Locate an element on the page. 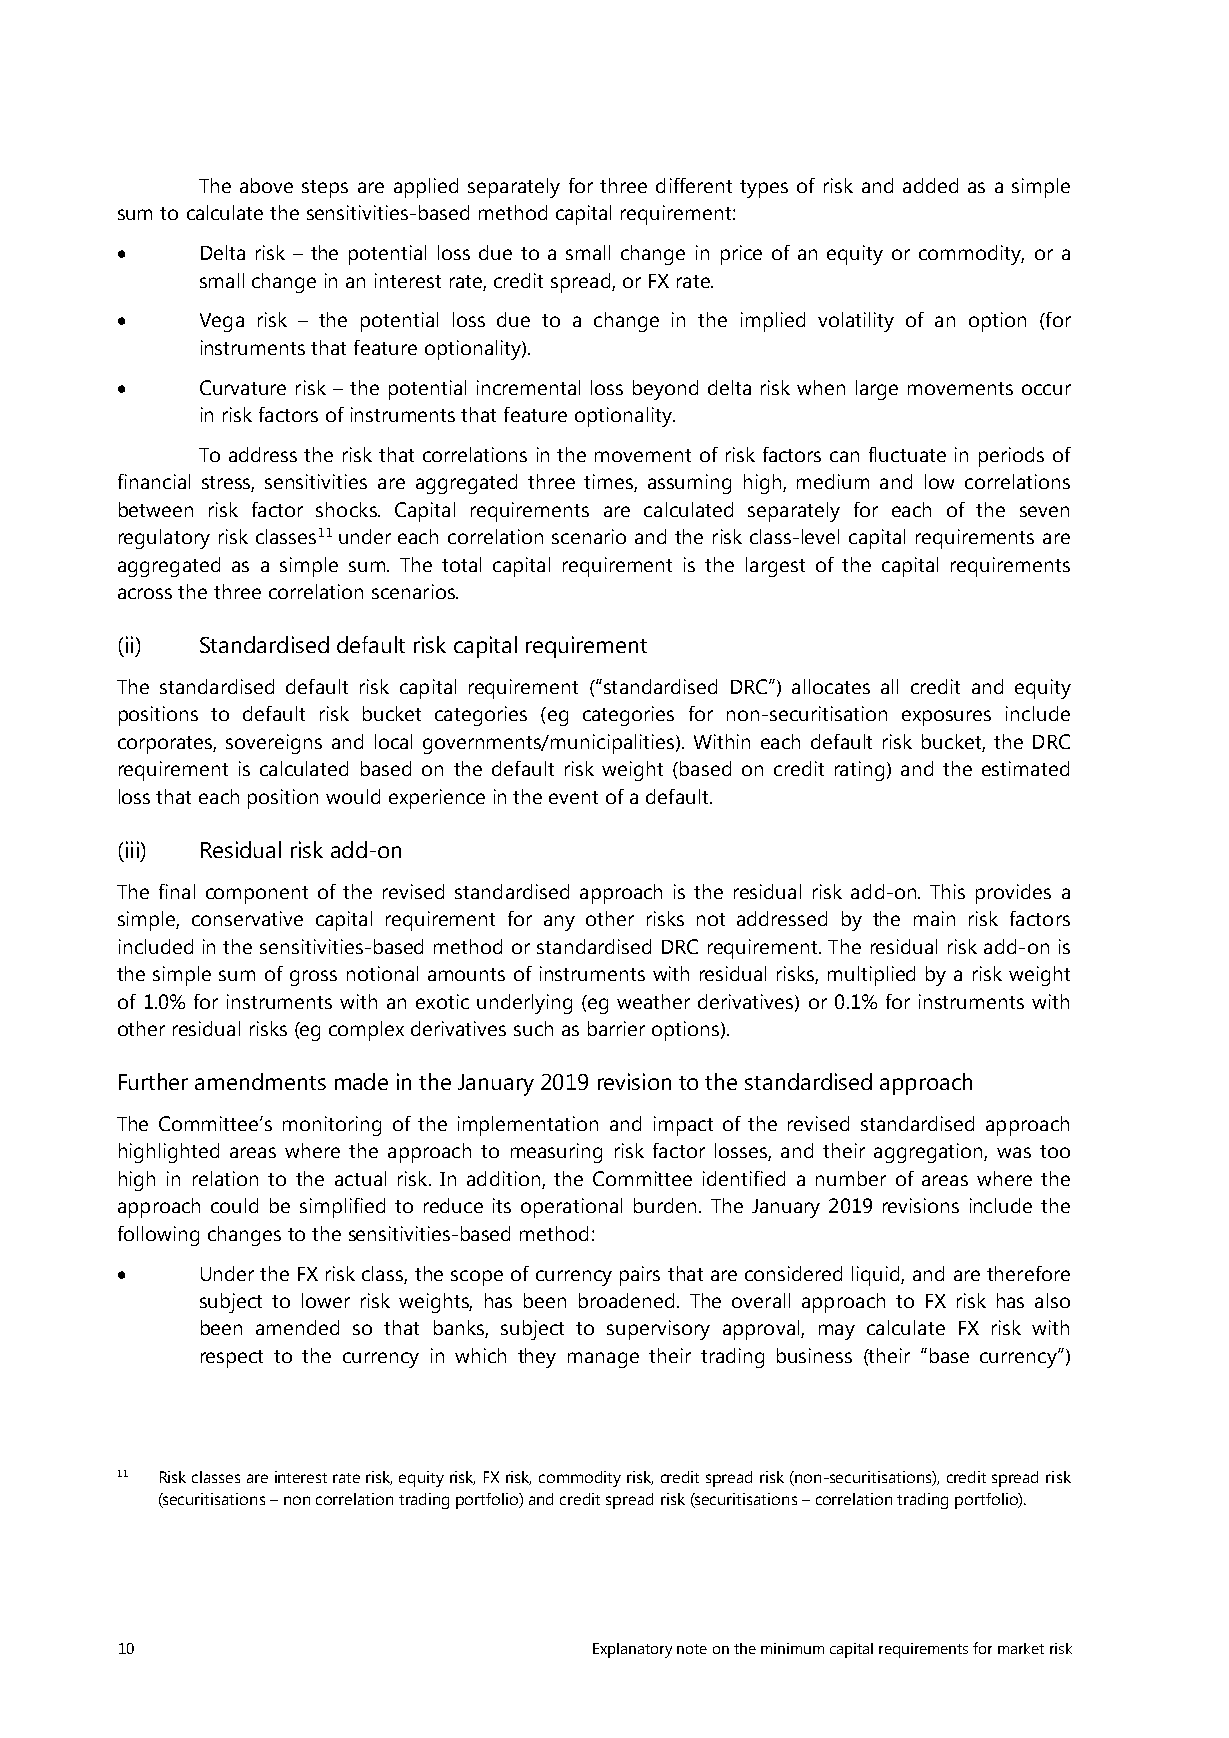  measuring is located at coordinates (556, 1153).
